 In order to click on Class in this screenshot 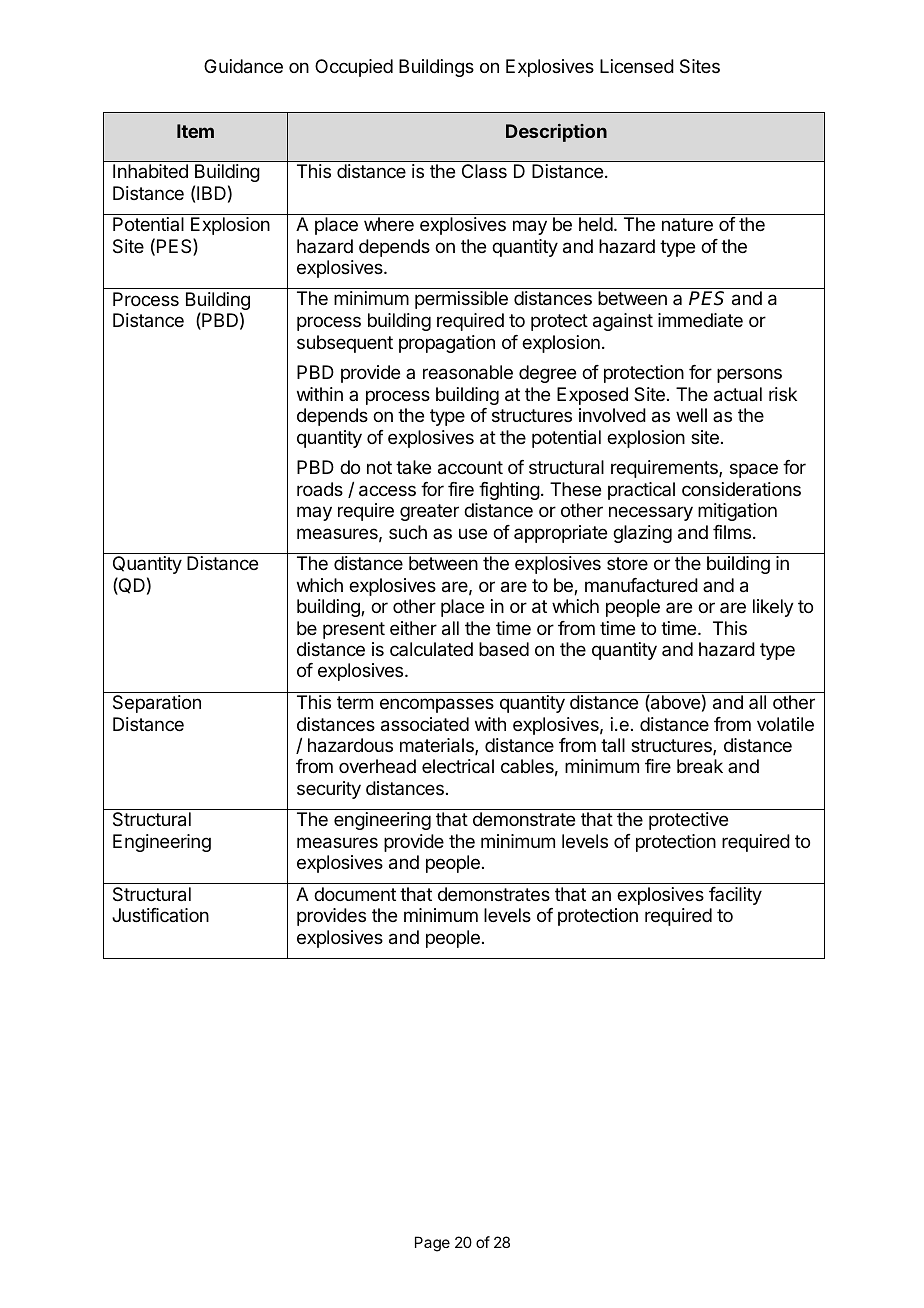, I will do `click(484, 171)`.
